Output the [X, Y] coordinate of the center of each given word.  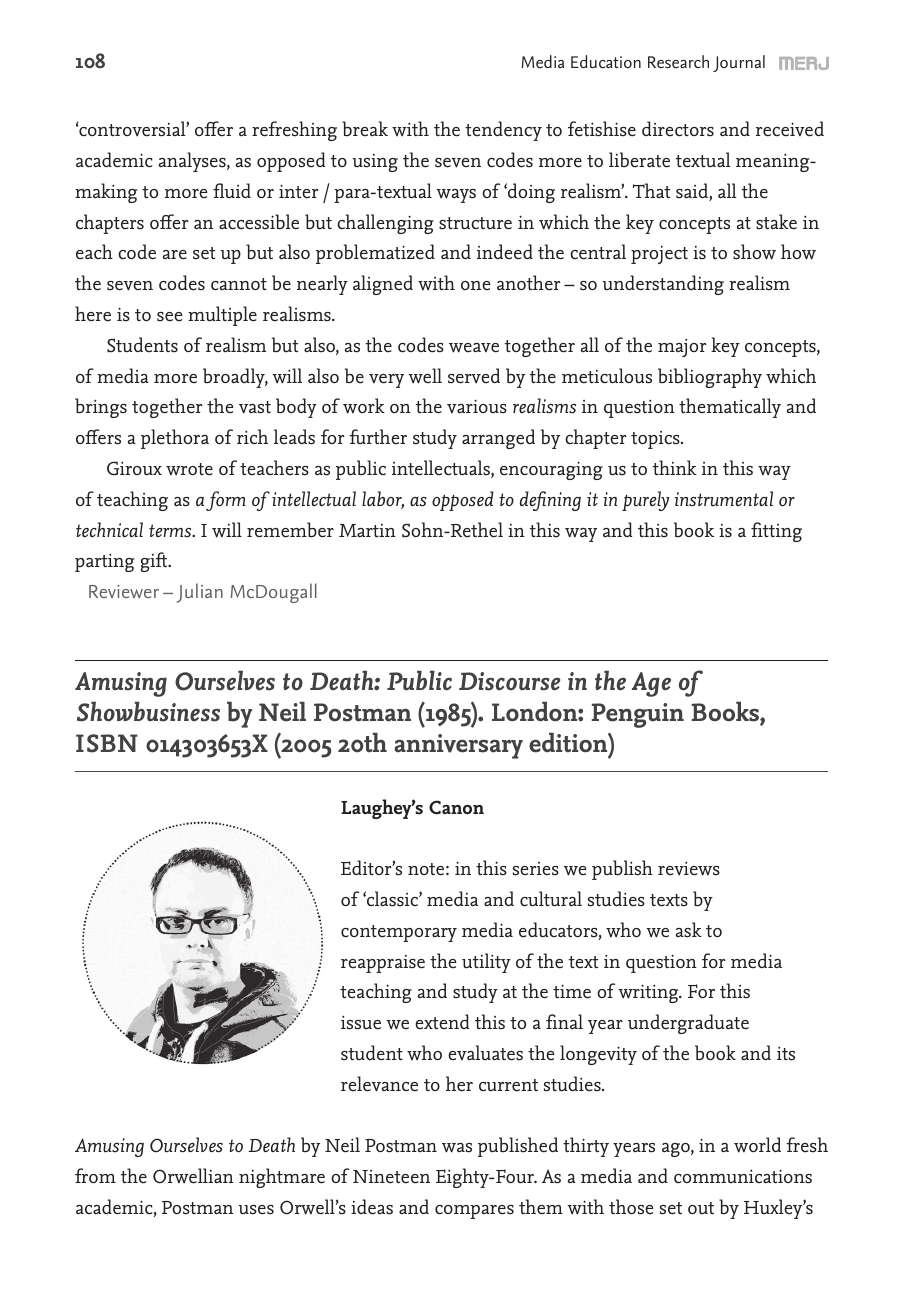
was [457, 1148]
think [675, 468]
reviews [689, 868]
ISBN [107, 743]
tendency [503, 131]
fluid [232, 190]
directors [678, 129]
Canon [456, 807]
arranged [498, 439]
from [95, 1175]
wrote [189, 469]
